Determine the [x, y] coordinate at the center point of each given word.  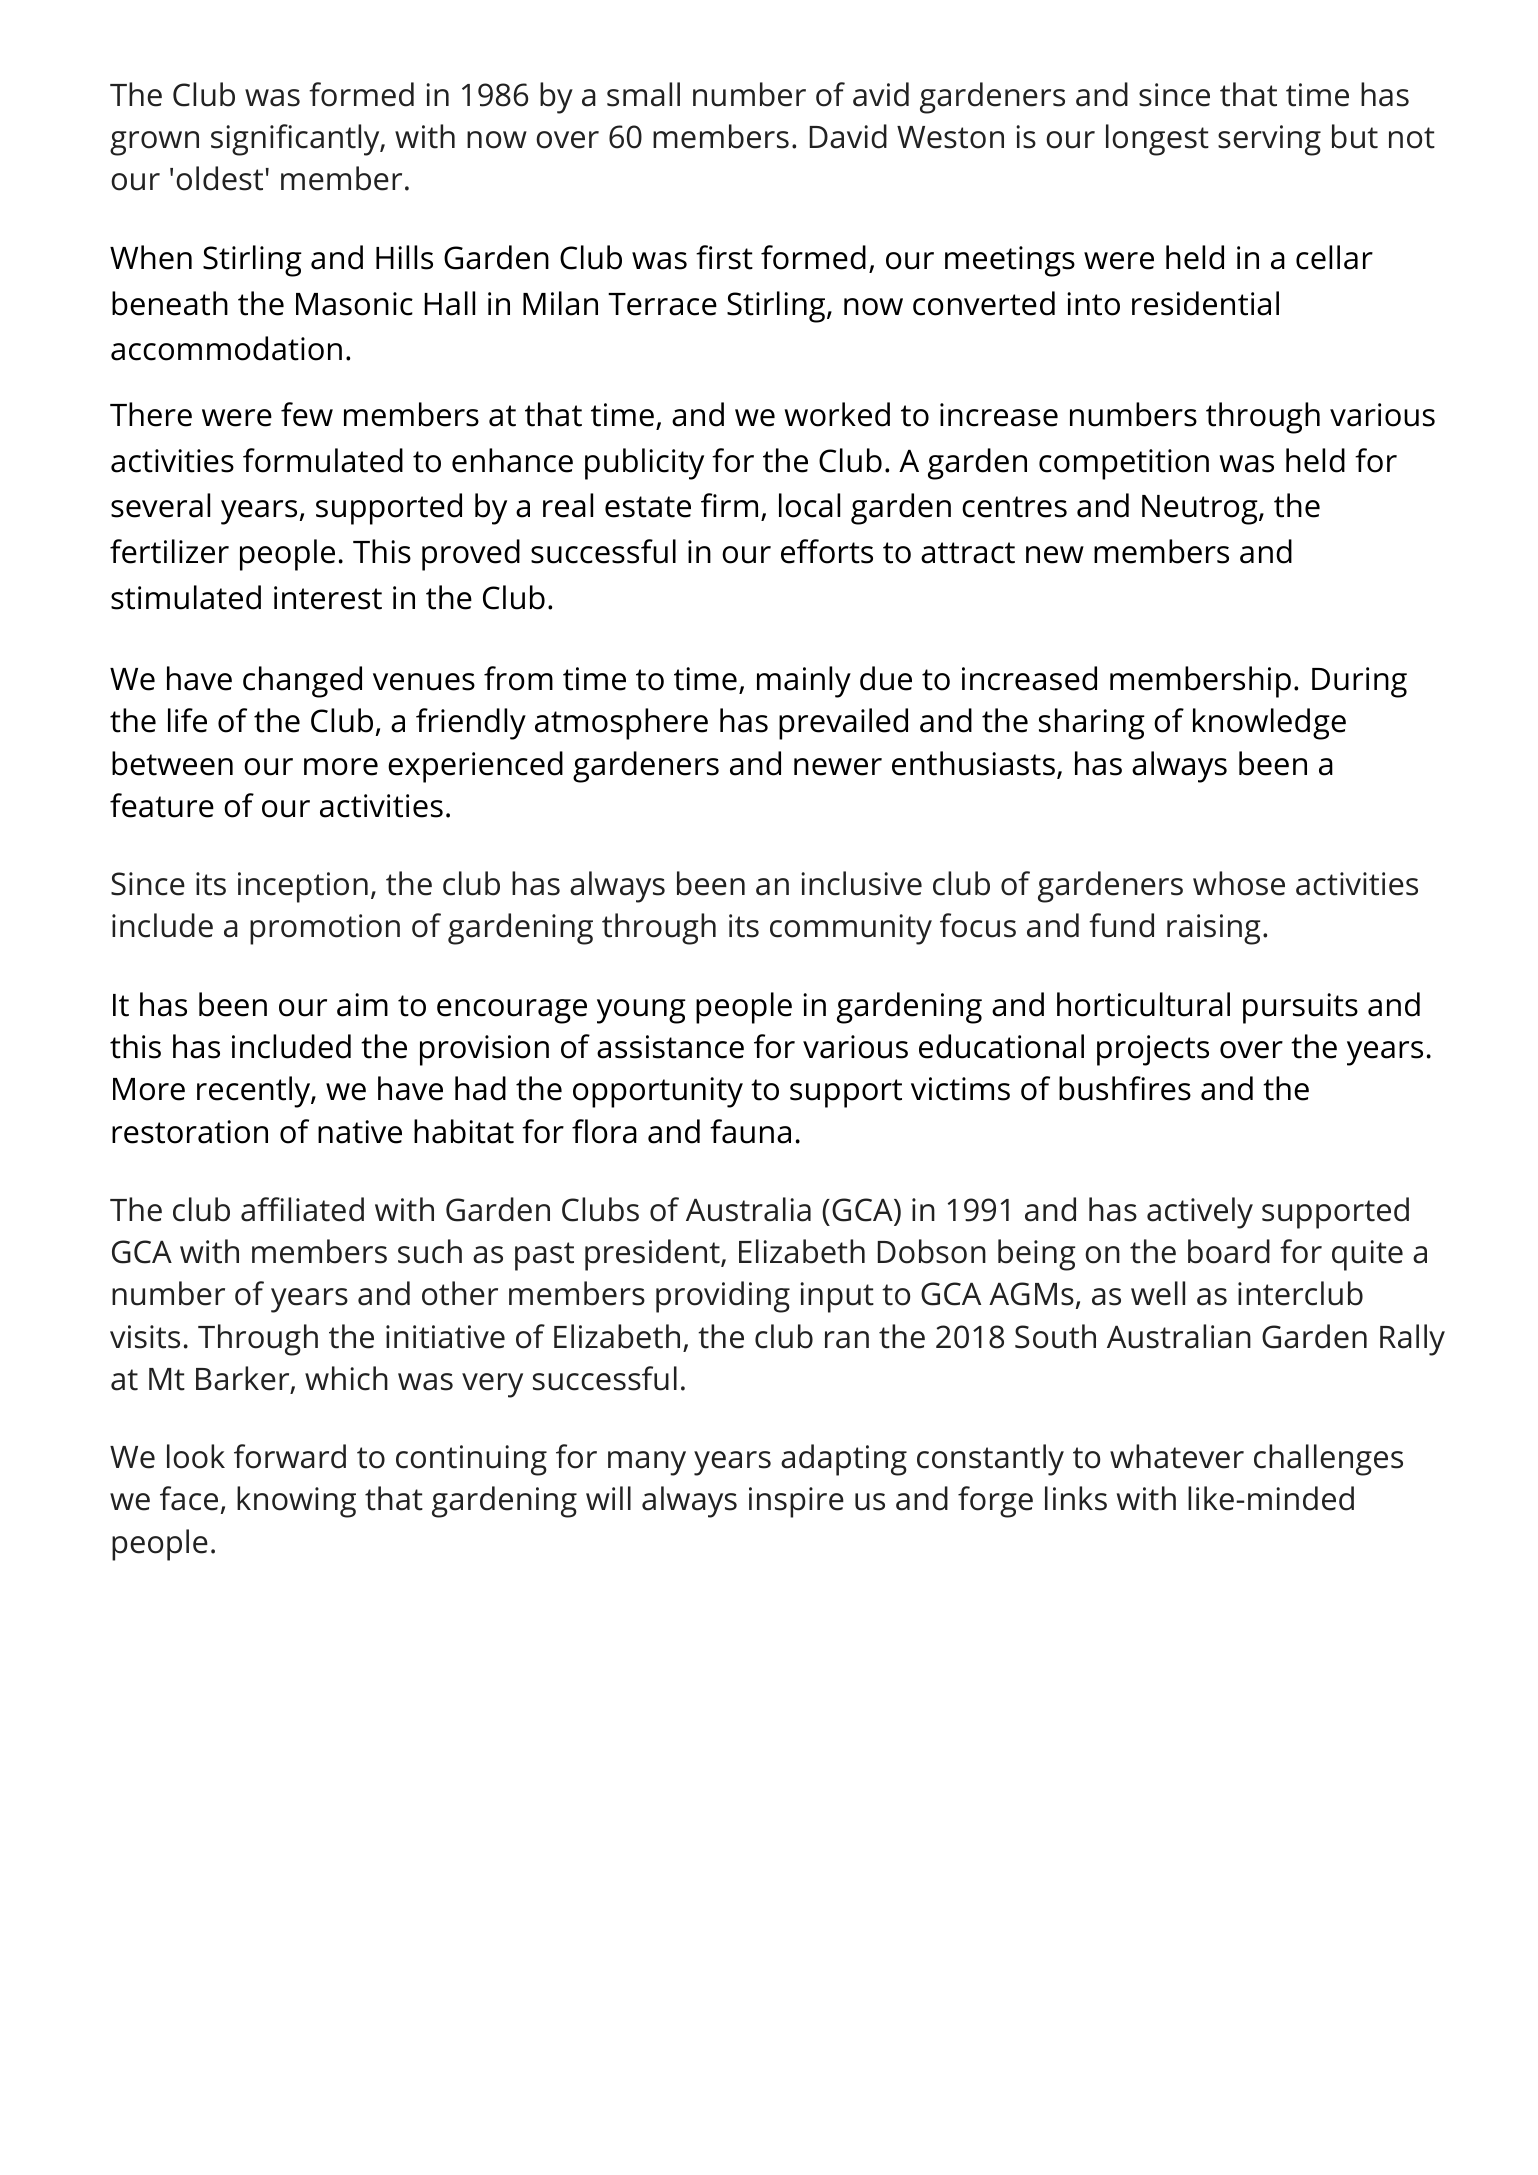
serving [1269, 140]
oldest [219, 178]
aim [362, 1005]
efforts [827, 551]
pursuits [1300, 1008]
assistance [670, 1047]
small [643, 94]
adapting [844, 1460]
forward [290, 1456]
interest [328, 598]
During [1359, 682]
